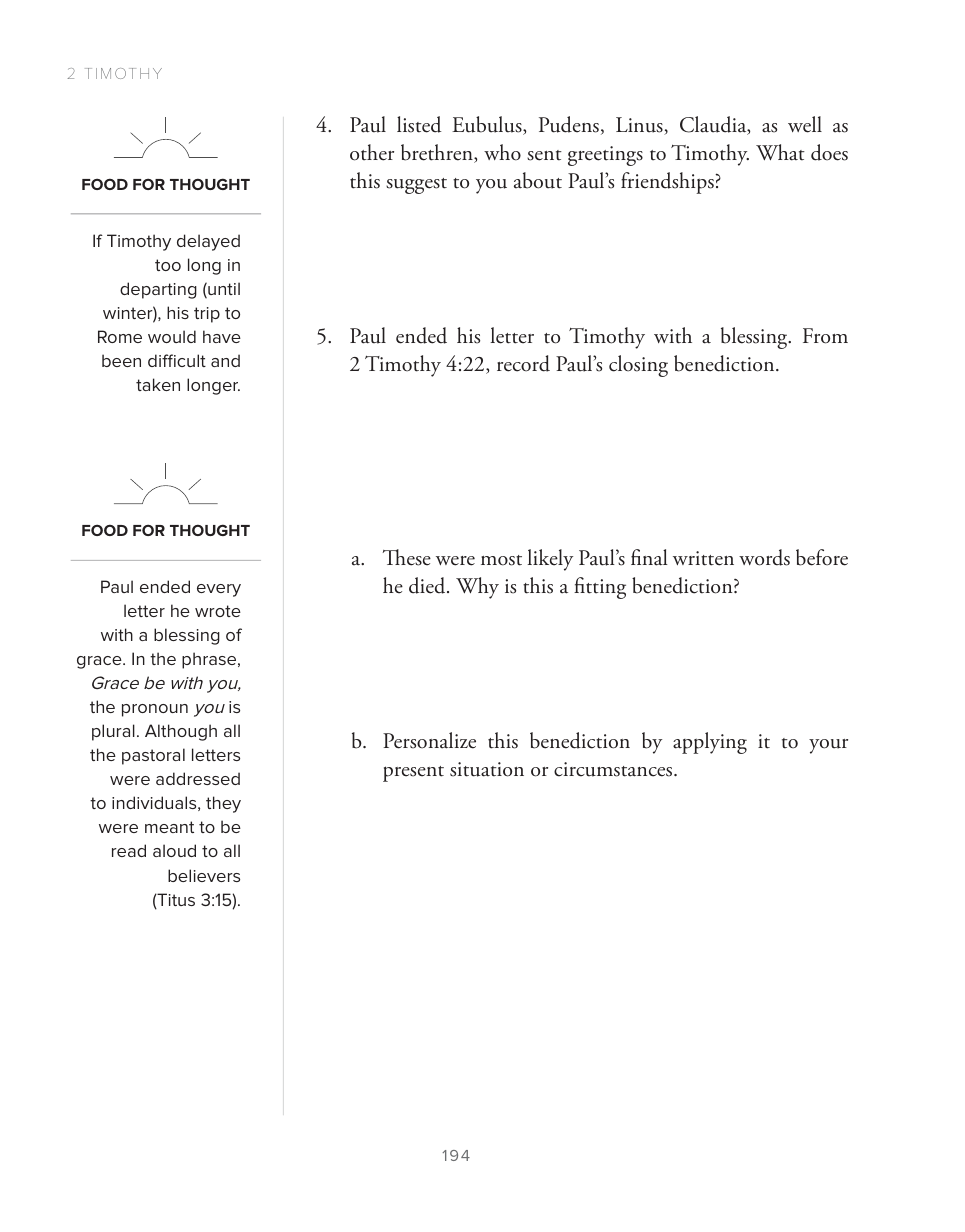 This page has width=965, height=1232. I want to click on aloud, so click(174, 850).
